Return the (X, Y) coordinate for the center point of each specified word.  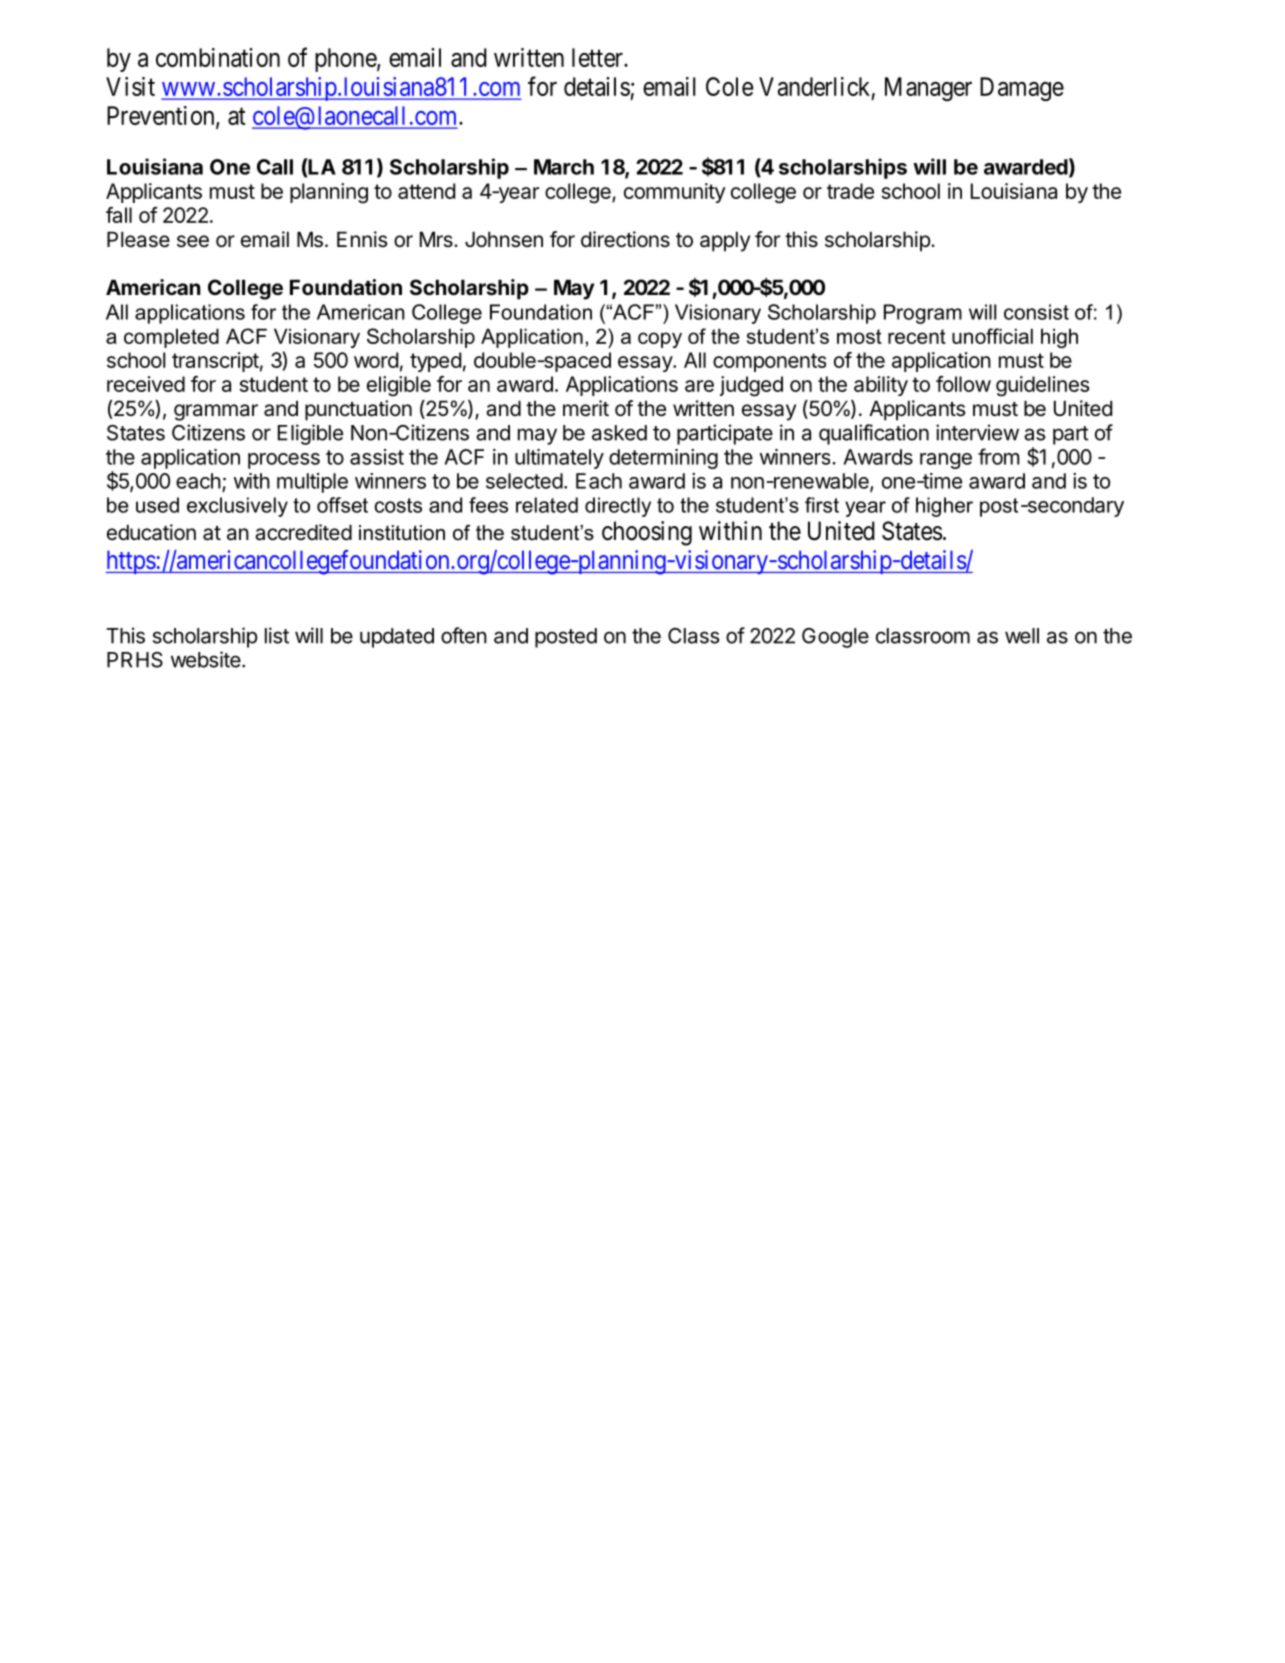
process (284, 461)
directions (625, 239)
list (277, 635)
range (946, 461)
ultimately (559, 459)
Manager (928, 89)
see (193, 241)
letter (598, 57)
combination (218, 57)
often (464, 635)
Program (923, 314)
